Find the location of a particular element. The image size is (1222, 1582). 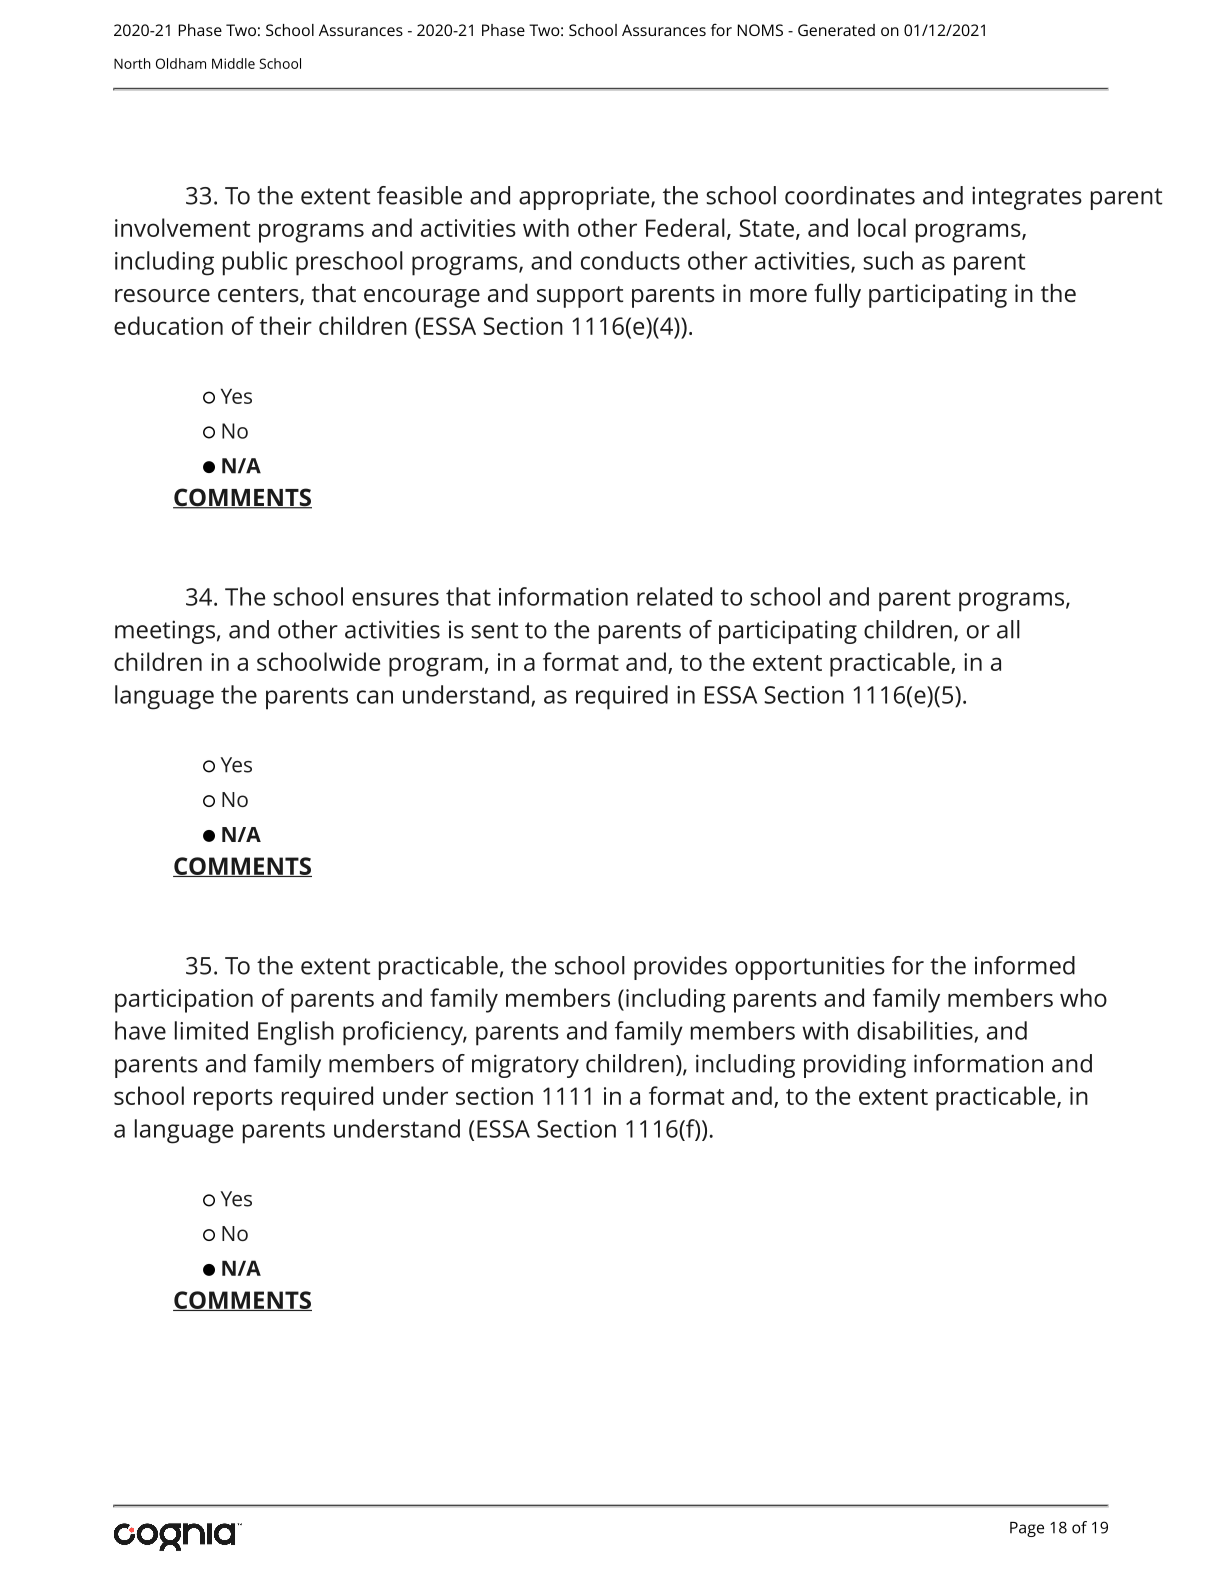

Page is located at coordinates (1027, 1529).
